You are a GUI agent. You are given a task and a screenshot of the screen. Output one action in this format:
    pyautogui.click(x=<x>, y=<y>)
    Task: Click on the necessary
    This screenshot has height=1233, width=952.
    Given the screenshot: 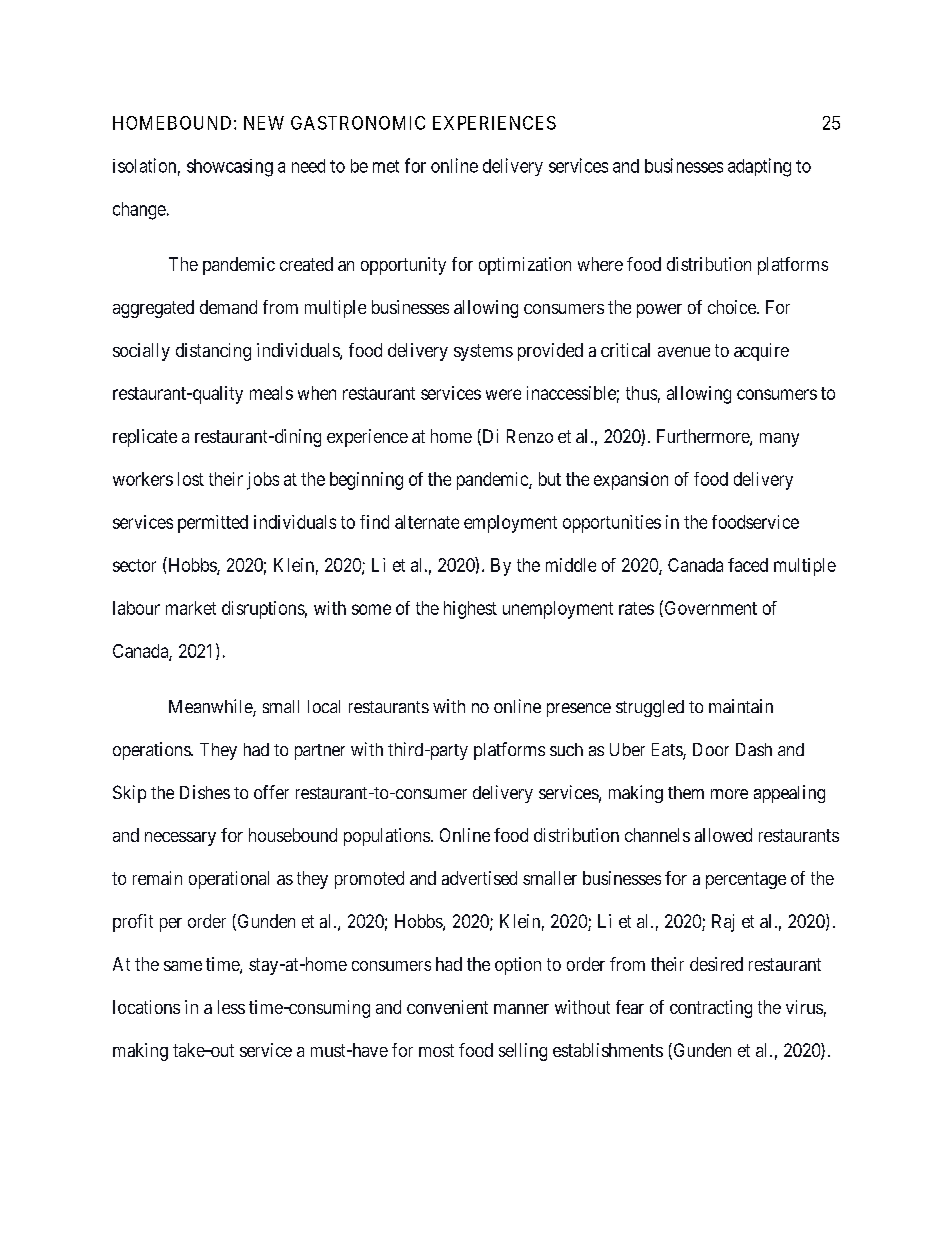 What is the action you would take?
    pyautogui.click(x=180, y=839)
